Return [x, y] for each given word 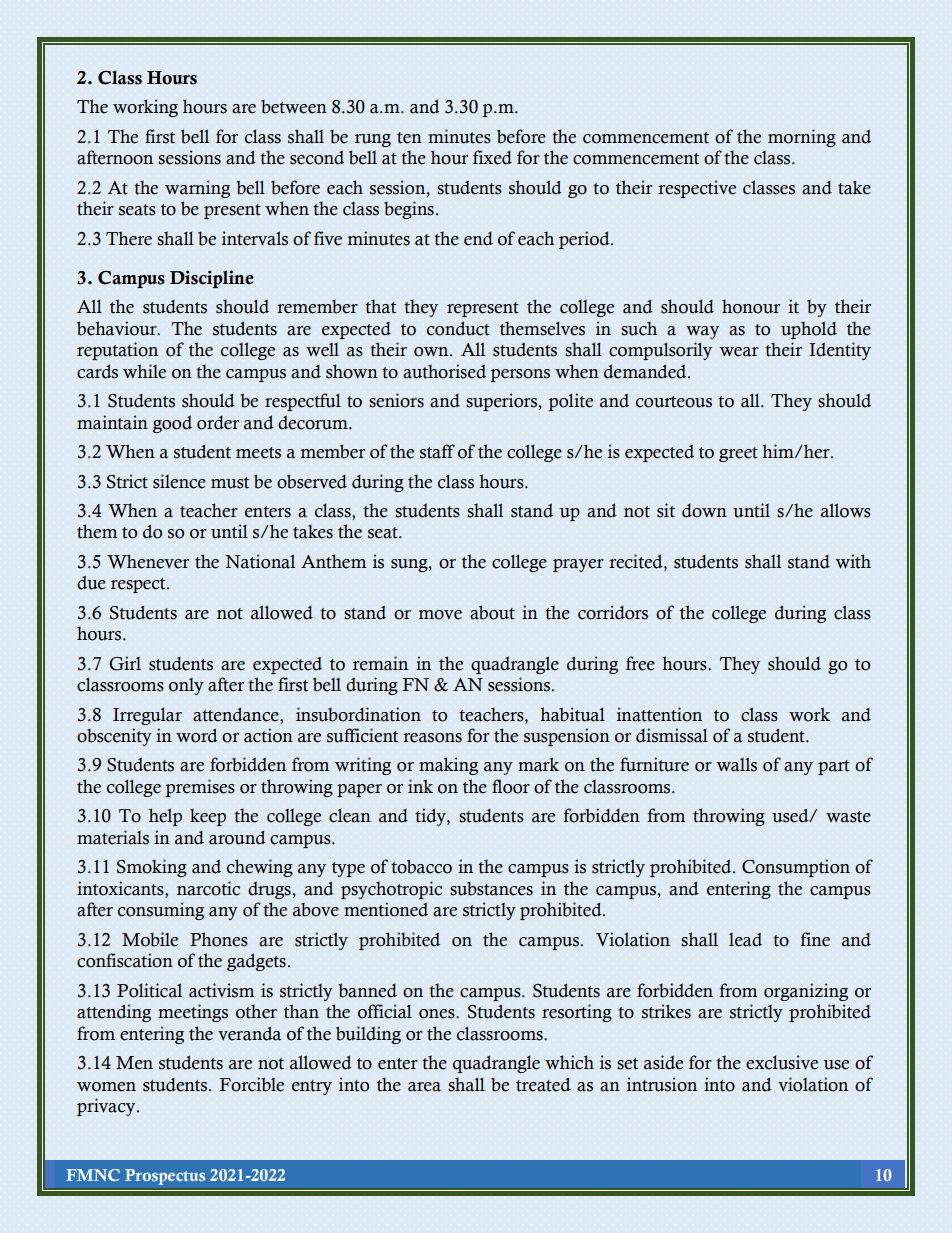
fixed [492, 157]
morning [802, 138]
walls [736, 764]
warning [197, 189]
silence [179, 481]
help [165, 817]
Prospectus [165, 1177]
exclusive [782, 1062]
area [424, 1087]
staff [437, 451]
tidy [431, 817]
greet [738, 454]
